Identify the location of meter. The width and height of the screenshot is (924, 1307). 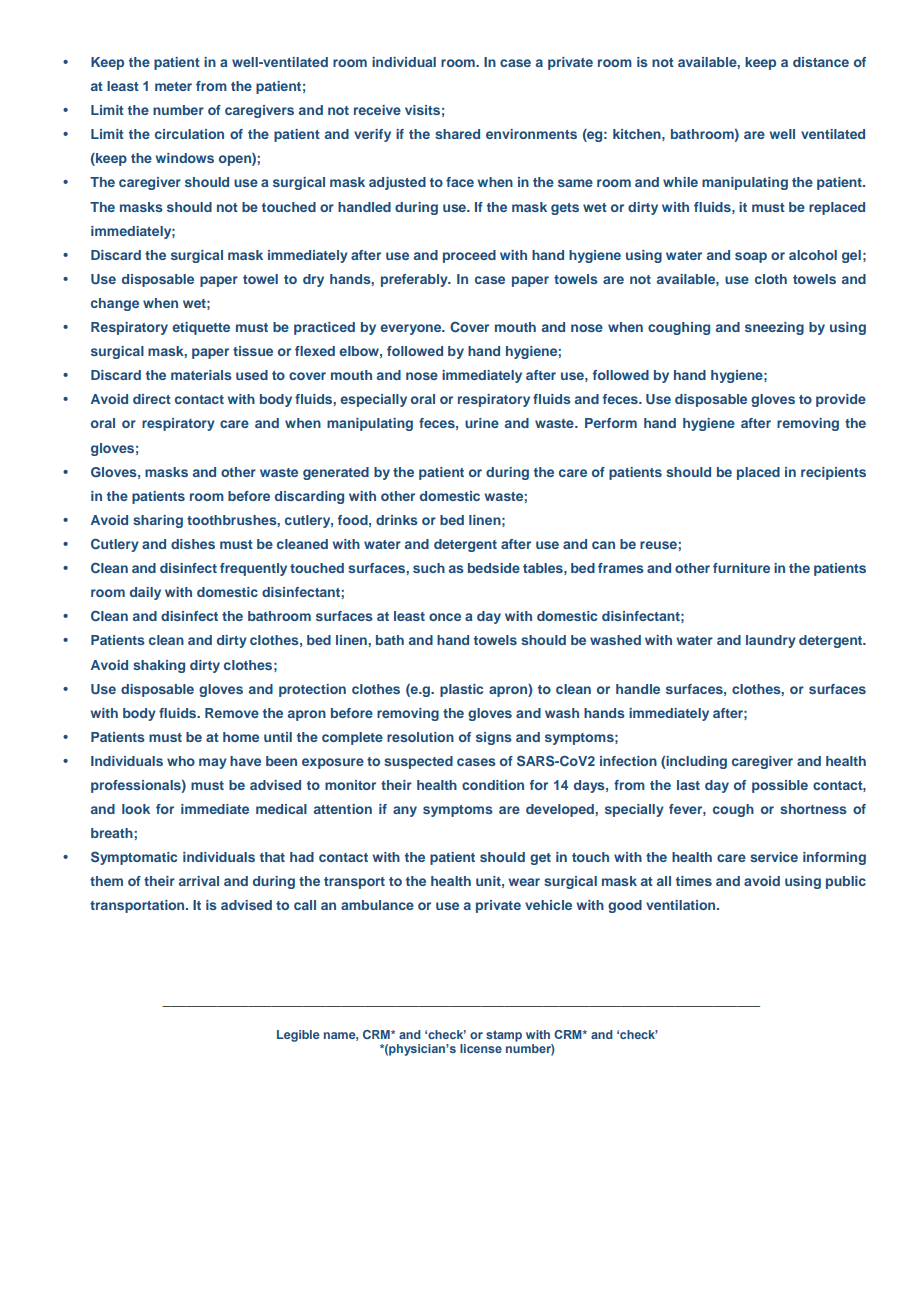
(173, 86).
